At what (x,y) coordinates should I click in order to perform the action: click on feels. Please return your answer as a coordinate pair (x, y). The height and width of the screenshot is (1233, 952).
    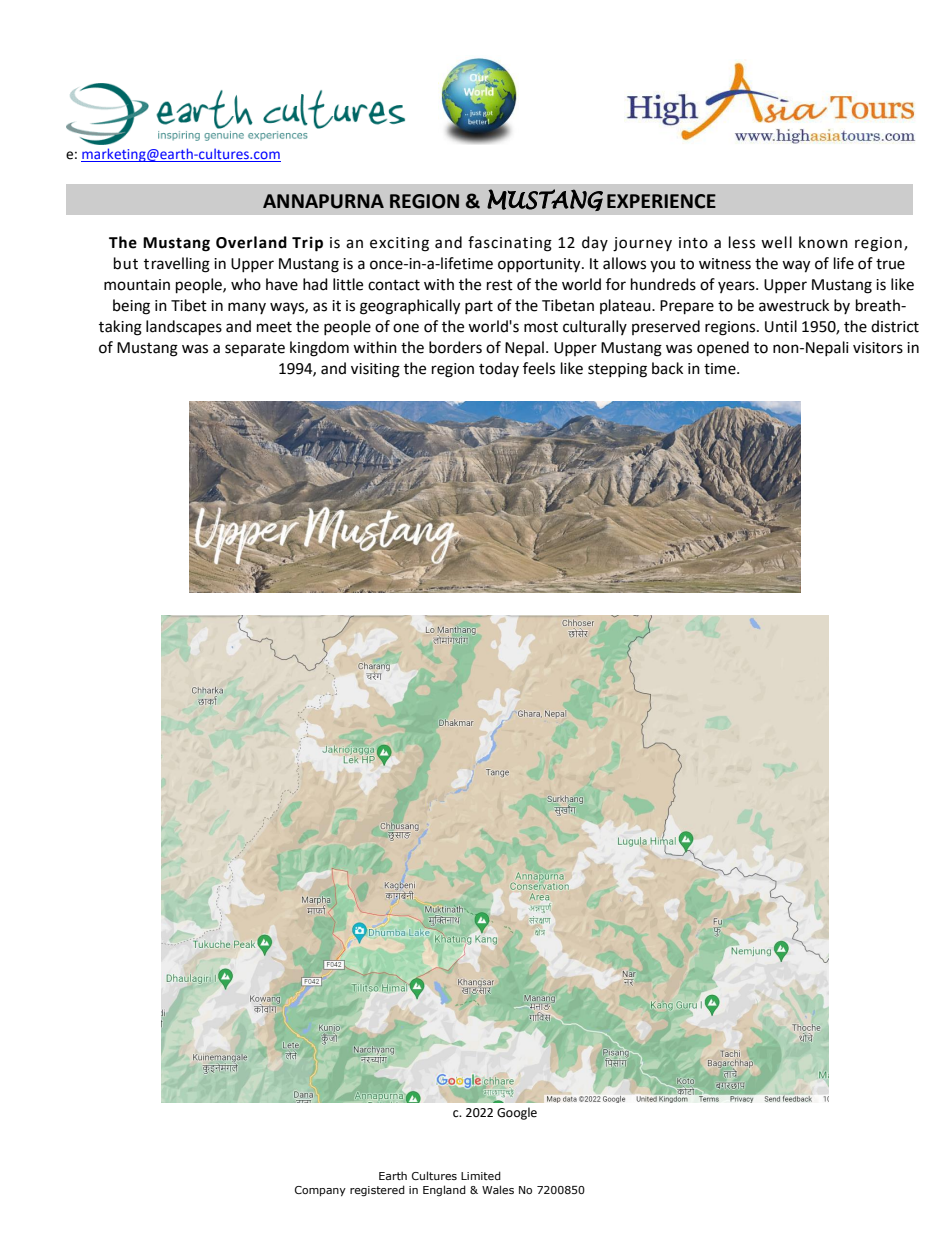
    Looking at the image, I should click on (539, 368).
